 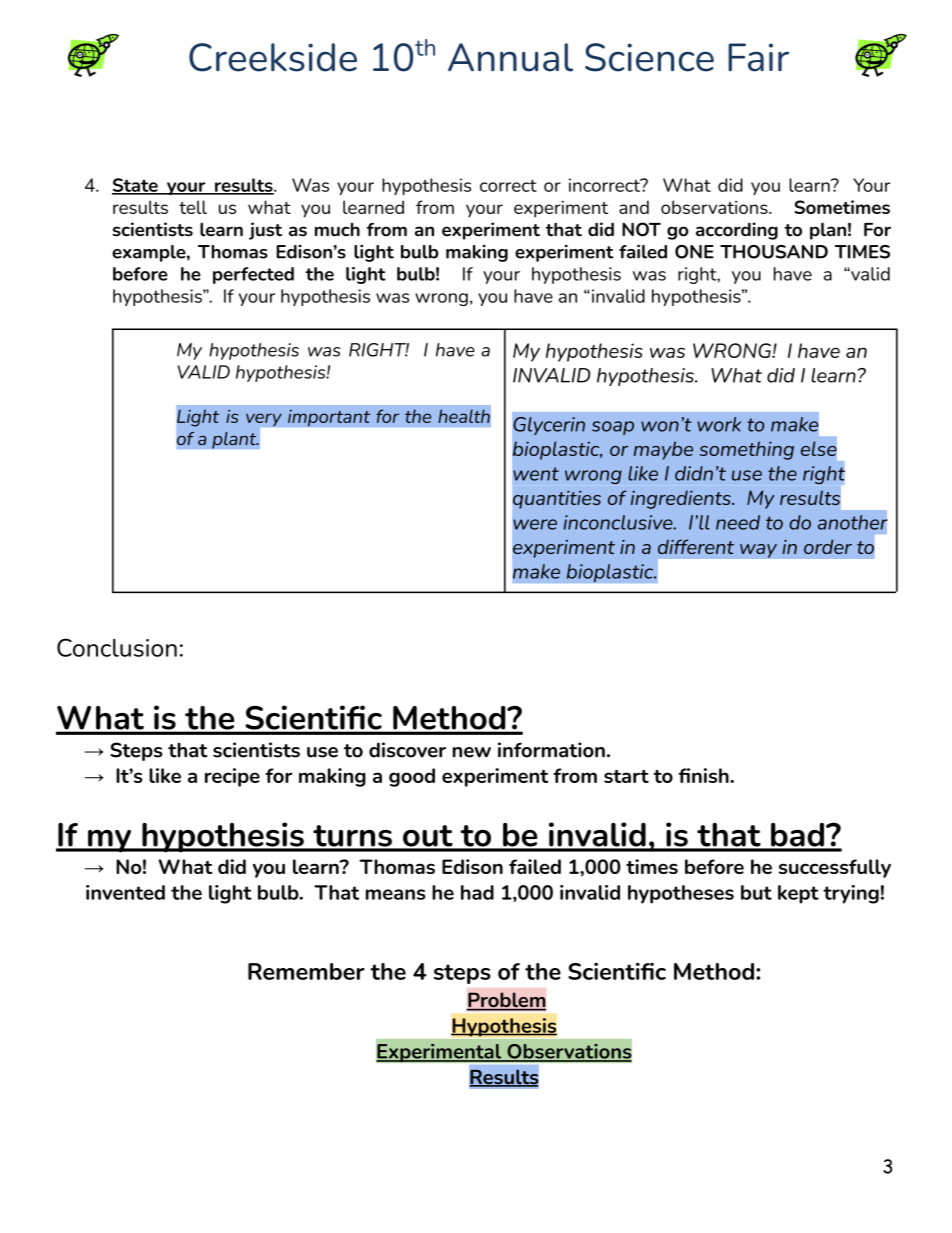 I want to click on THOUSAND, so click(x=774, y=252).
